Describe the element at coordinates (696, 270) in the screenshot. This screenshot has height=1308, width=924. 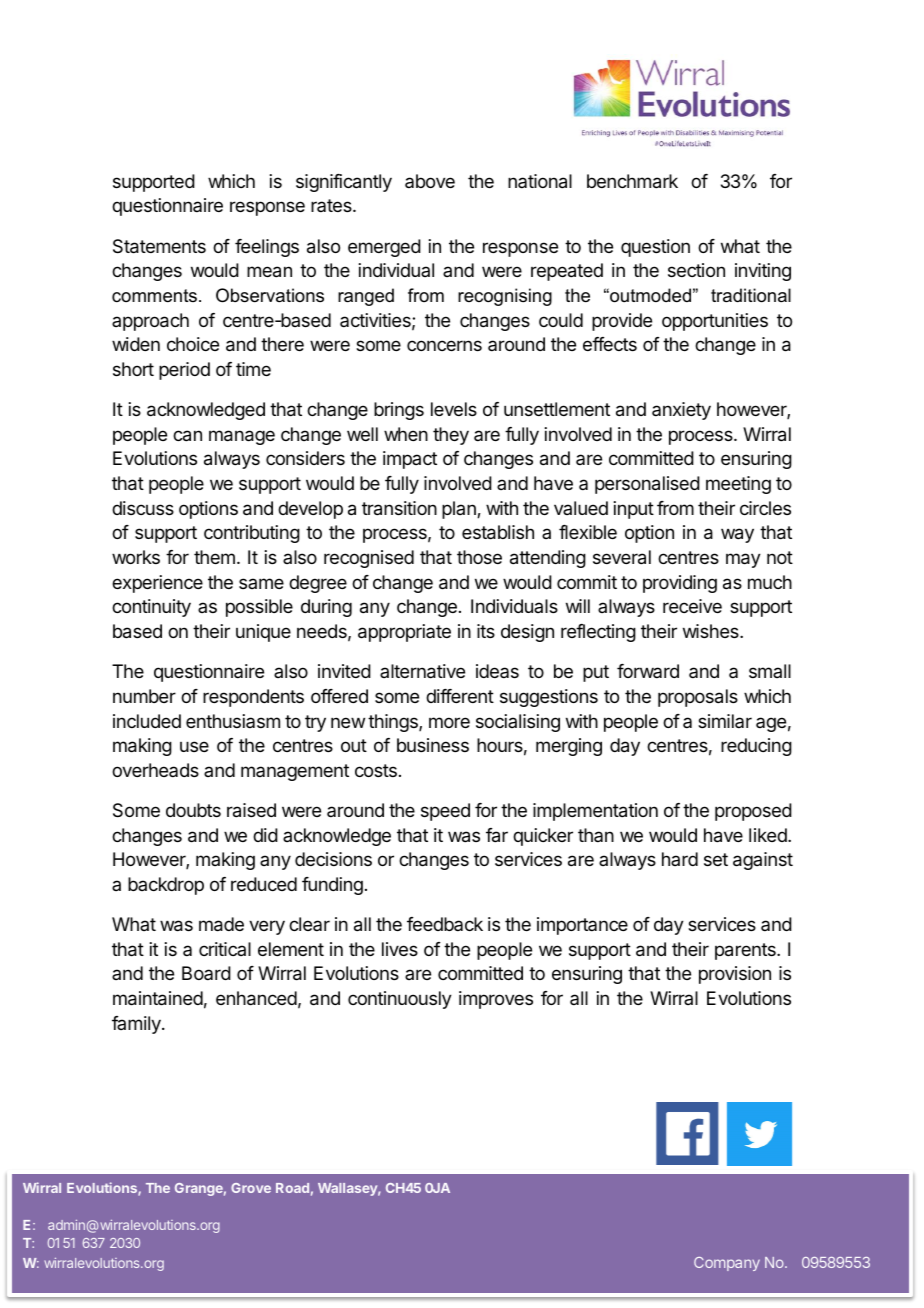
I see `section` at that location.
